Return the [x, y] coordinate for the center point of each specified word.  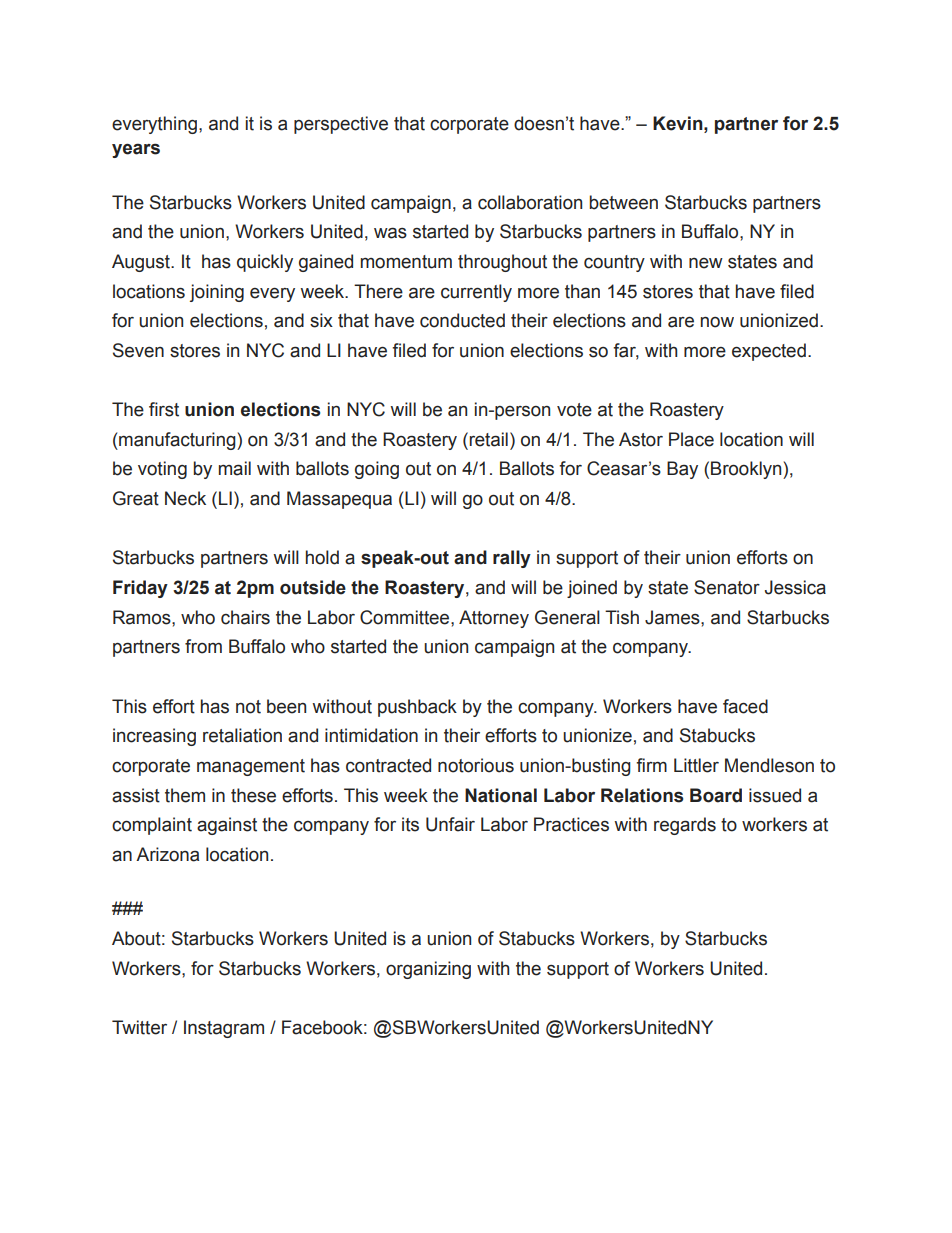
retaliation [242, 735]
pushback [417, 708]
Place [691, 439]
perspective [341, 125]
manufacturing [177, 441]
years [136, 150]
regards [685, 826]
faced [745, 706]
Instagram [224, 1029]
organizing [428, 970]
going [377, 470]
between [623, 202]
